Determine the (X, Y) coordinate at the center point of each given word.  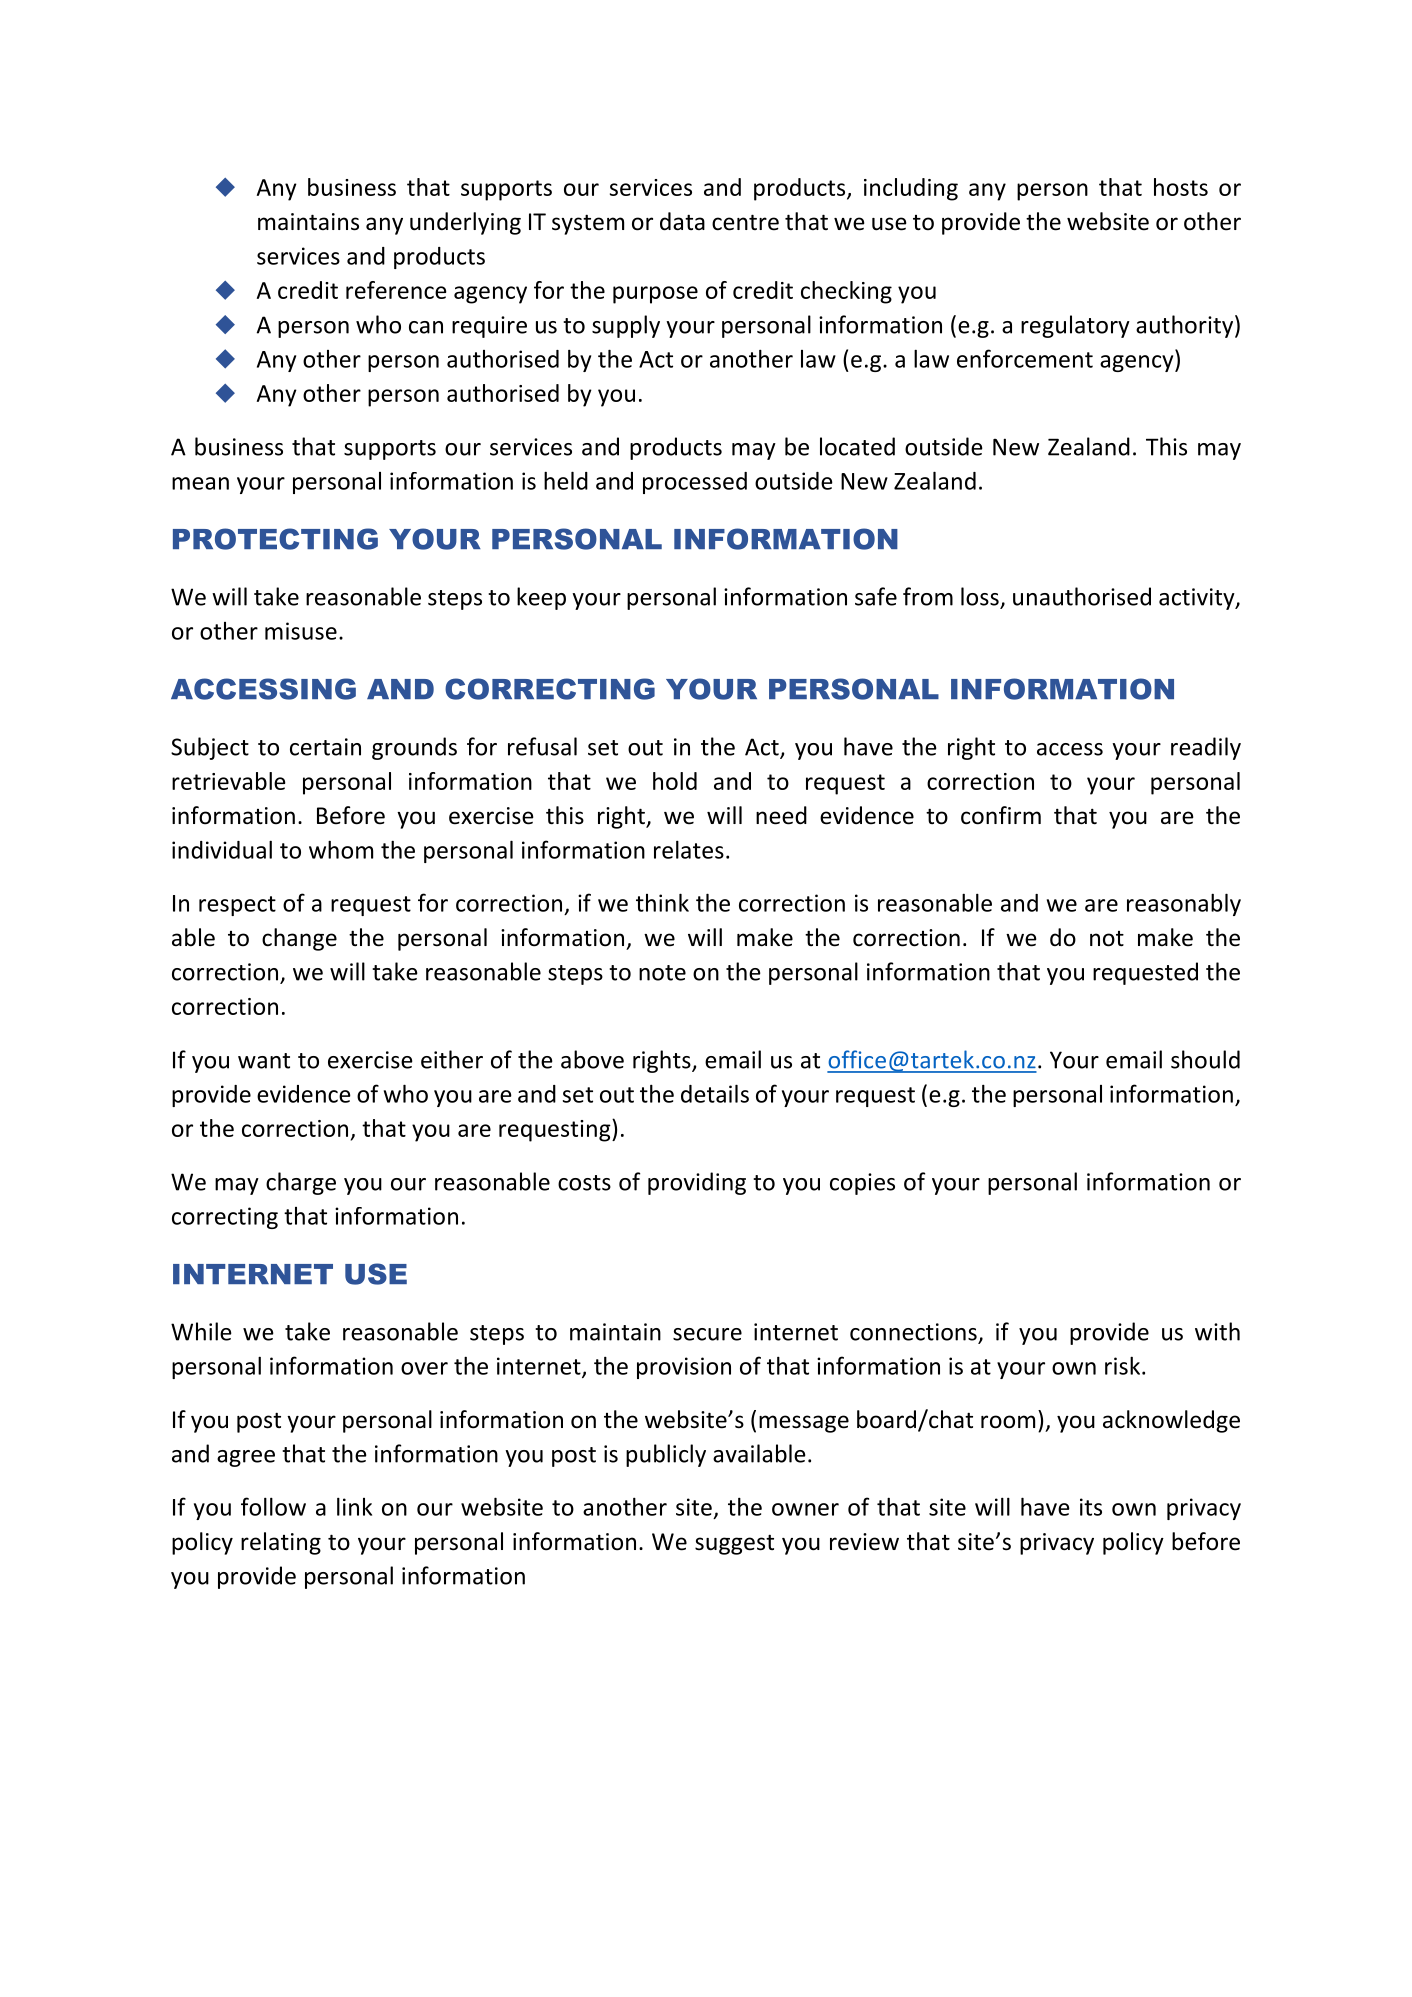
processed (695, 483)
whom (341, 849)
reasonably (1184, 904)
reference (396, 290)
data (682, 221)
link (354, 1506)
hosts (1181, 187)
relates (689, 849)
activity (1198, 599)
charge (301, 1183)
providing (697, 1183)
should (1205, 1059)
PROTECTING (275, 539)
